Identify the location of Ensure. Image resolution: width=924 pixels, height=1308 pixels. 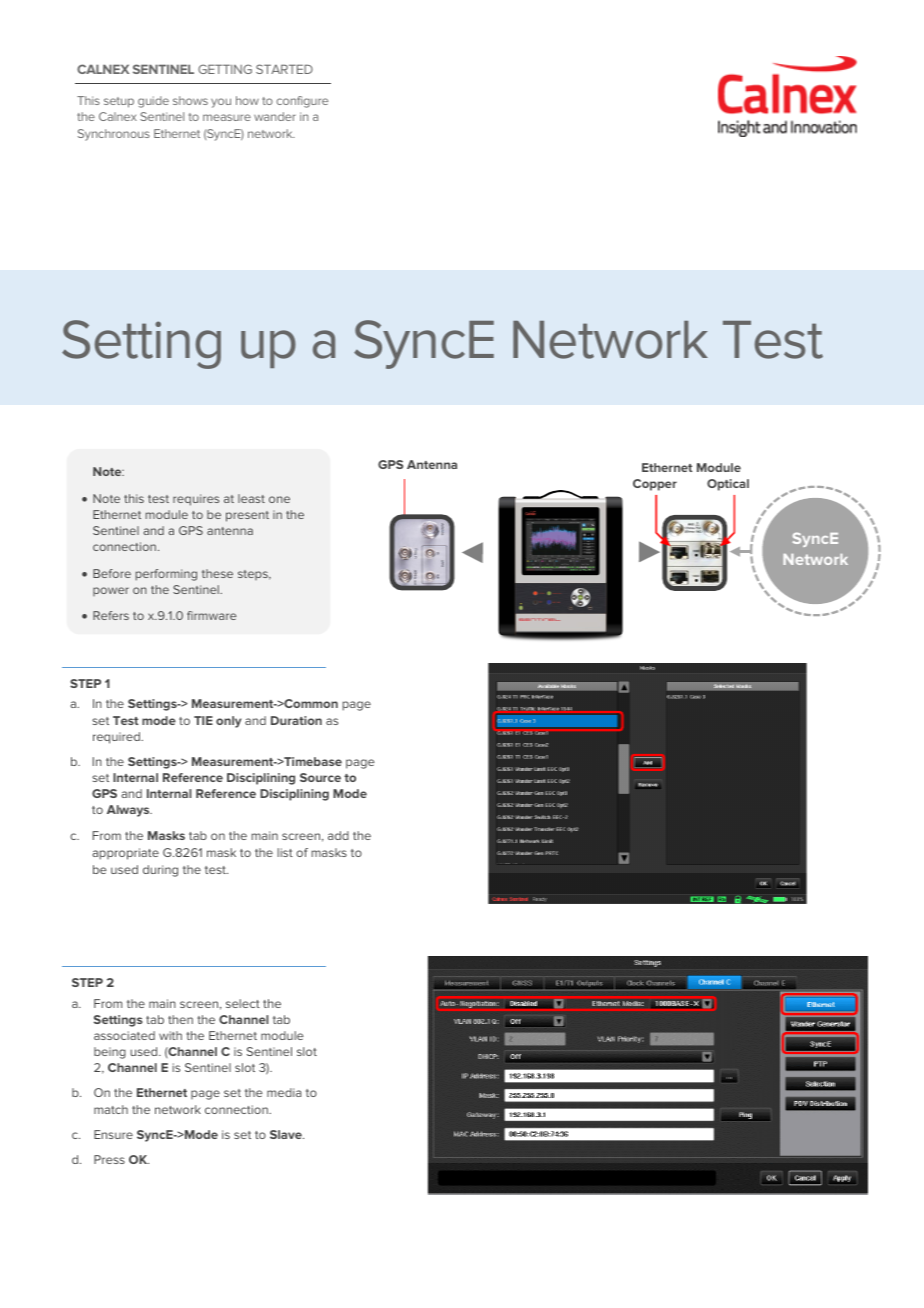
(113, 1134).
